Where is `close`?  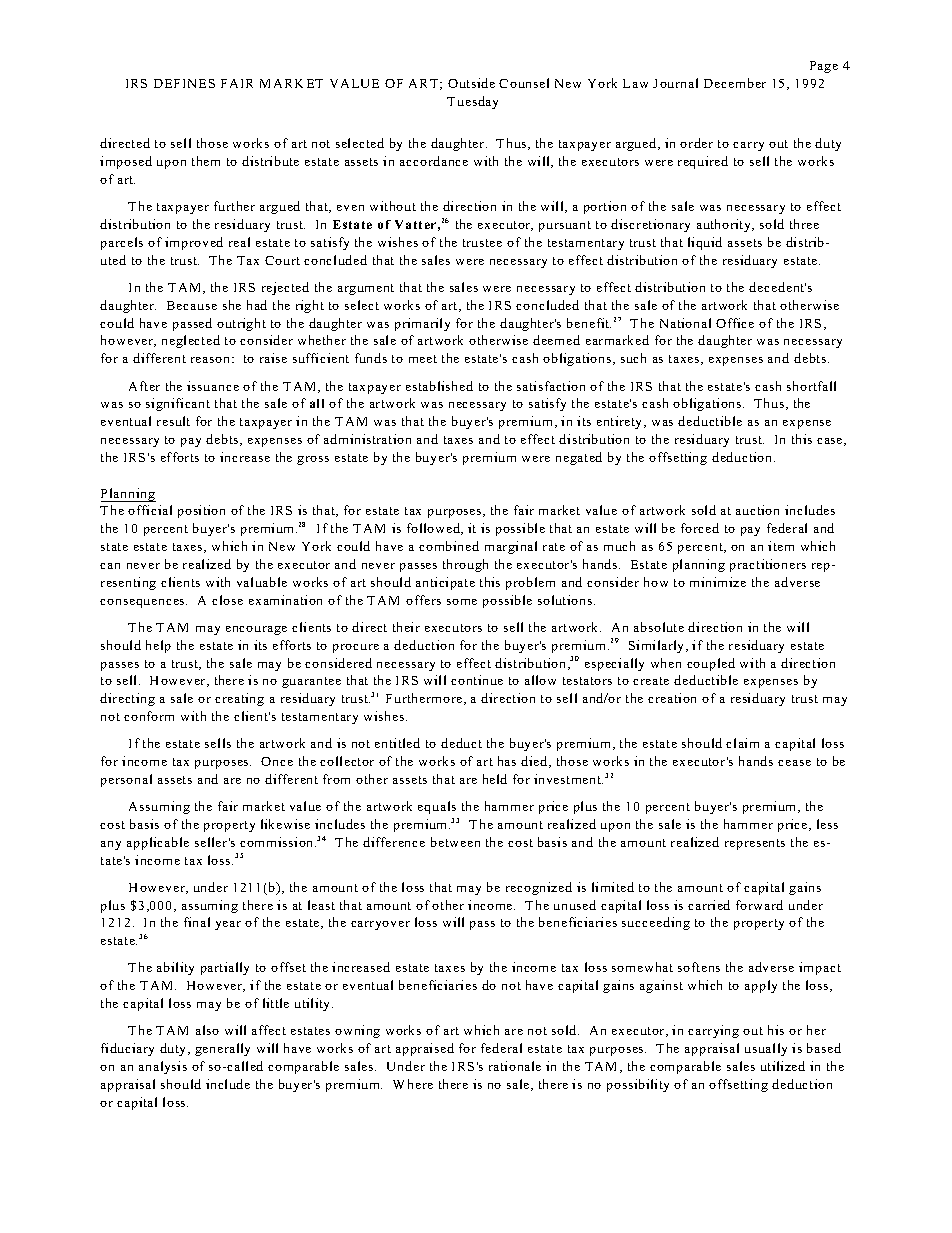 close is located at coordinates (227, 600).
